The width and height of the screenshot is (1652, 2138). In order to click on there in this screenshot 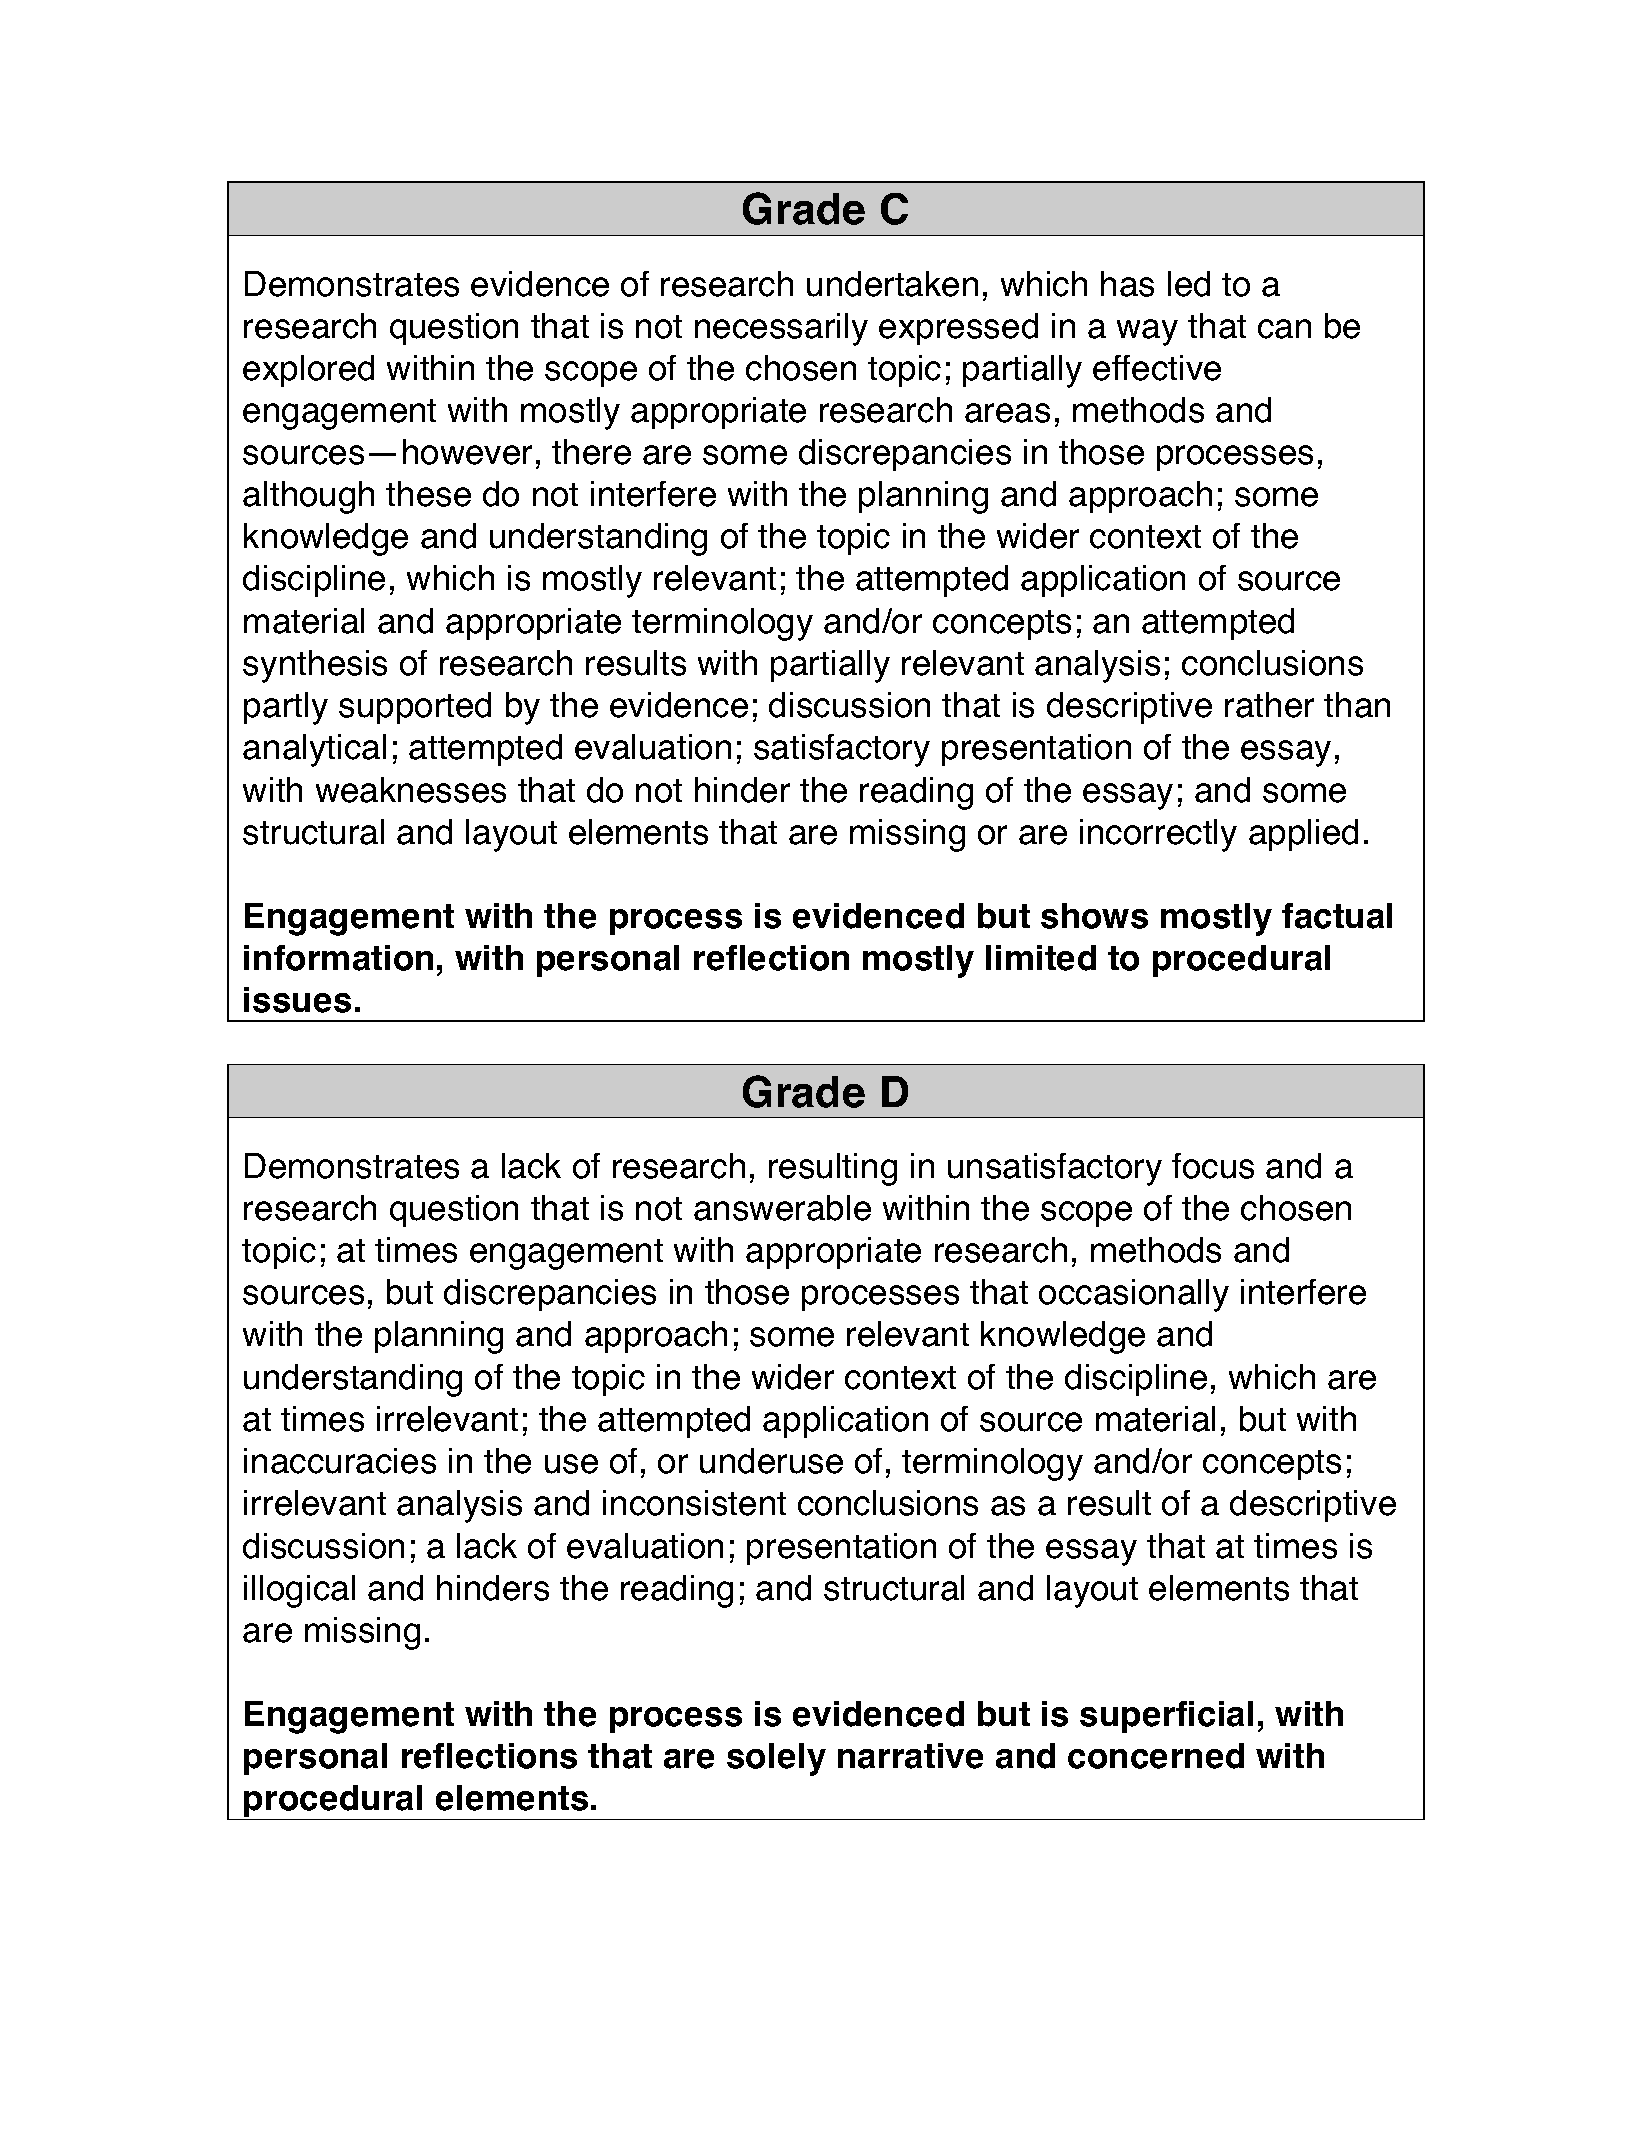, I will do `click(591, 452)`.
